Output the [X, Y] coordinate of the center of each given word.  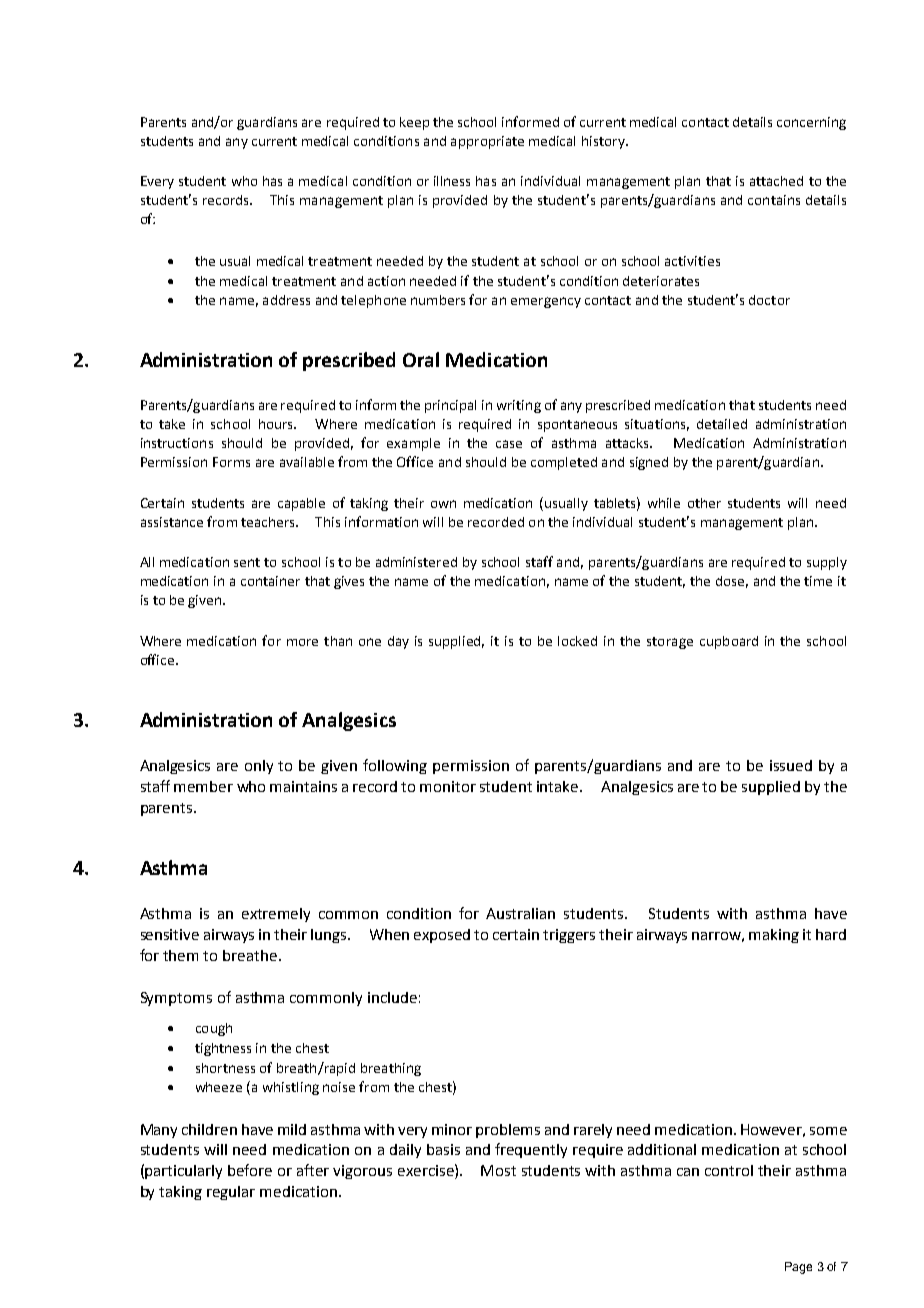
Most [498, 1170]
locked [577, 641]
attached [776, 181]
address [286, 300]
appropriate [487, 142]
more [302, 642]
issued [791, 765]
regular [231, 1193]
